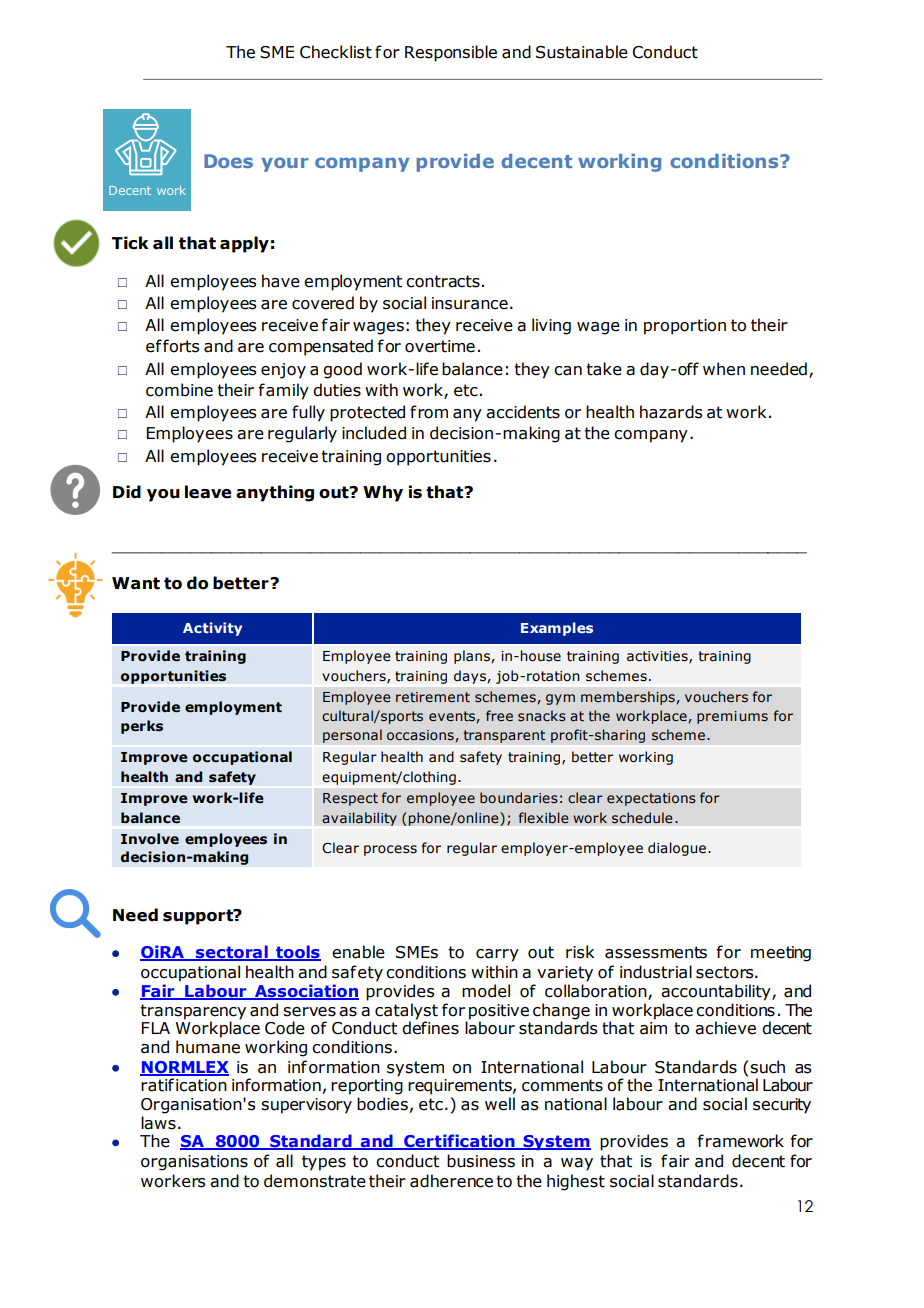 This image has height=1308, width=924. I want to click on activities, so click(658, 657).
